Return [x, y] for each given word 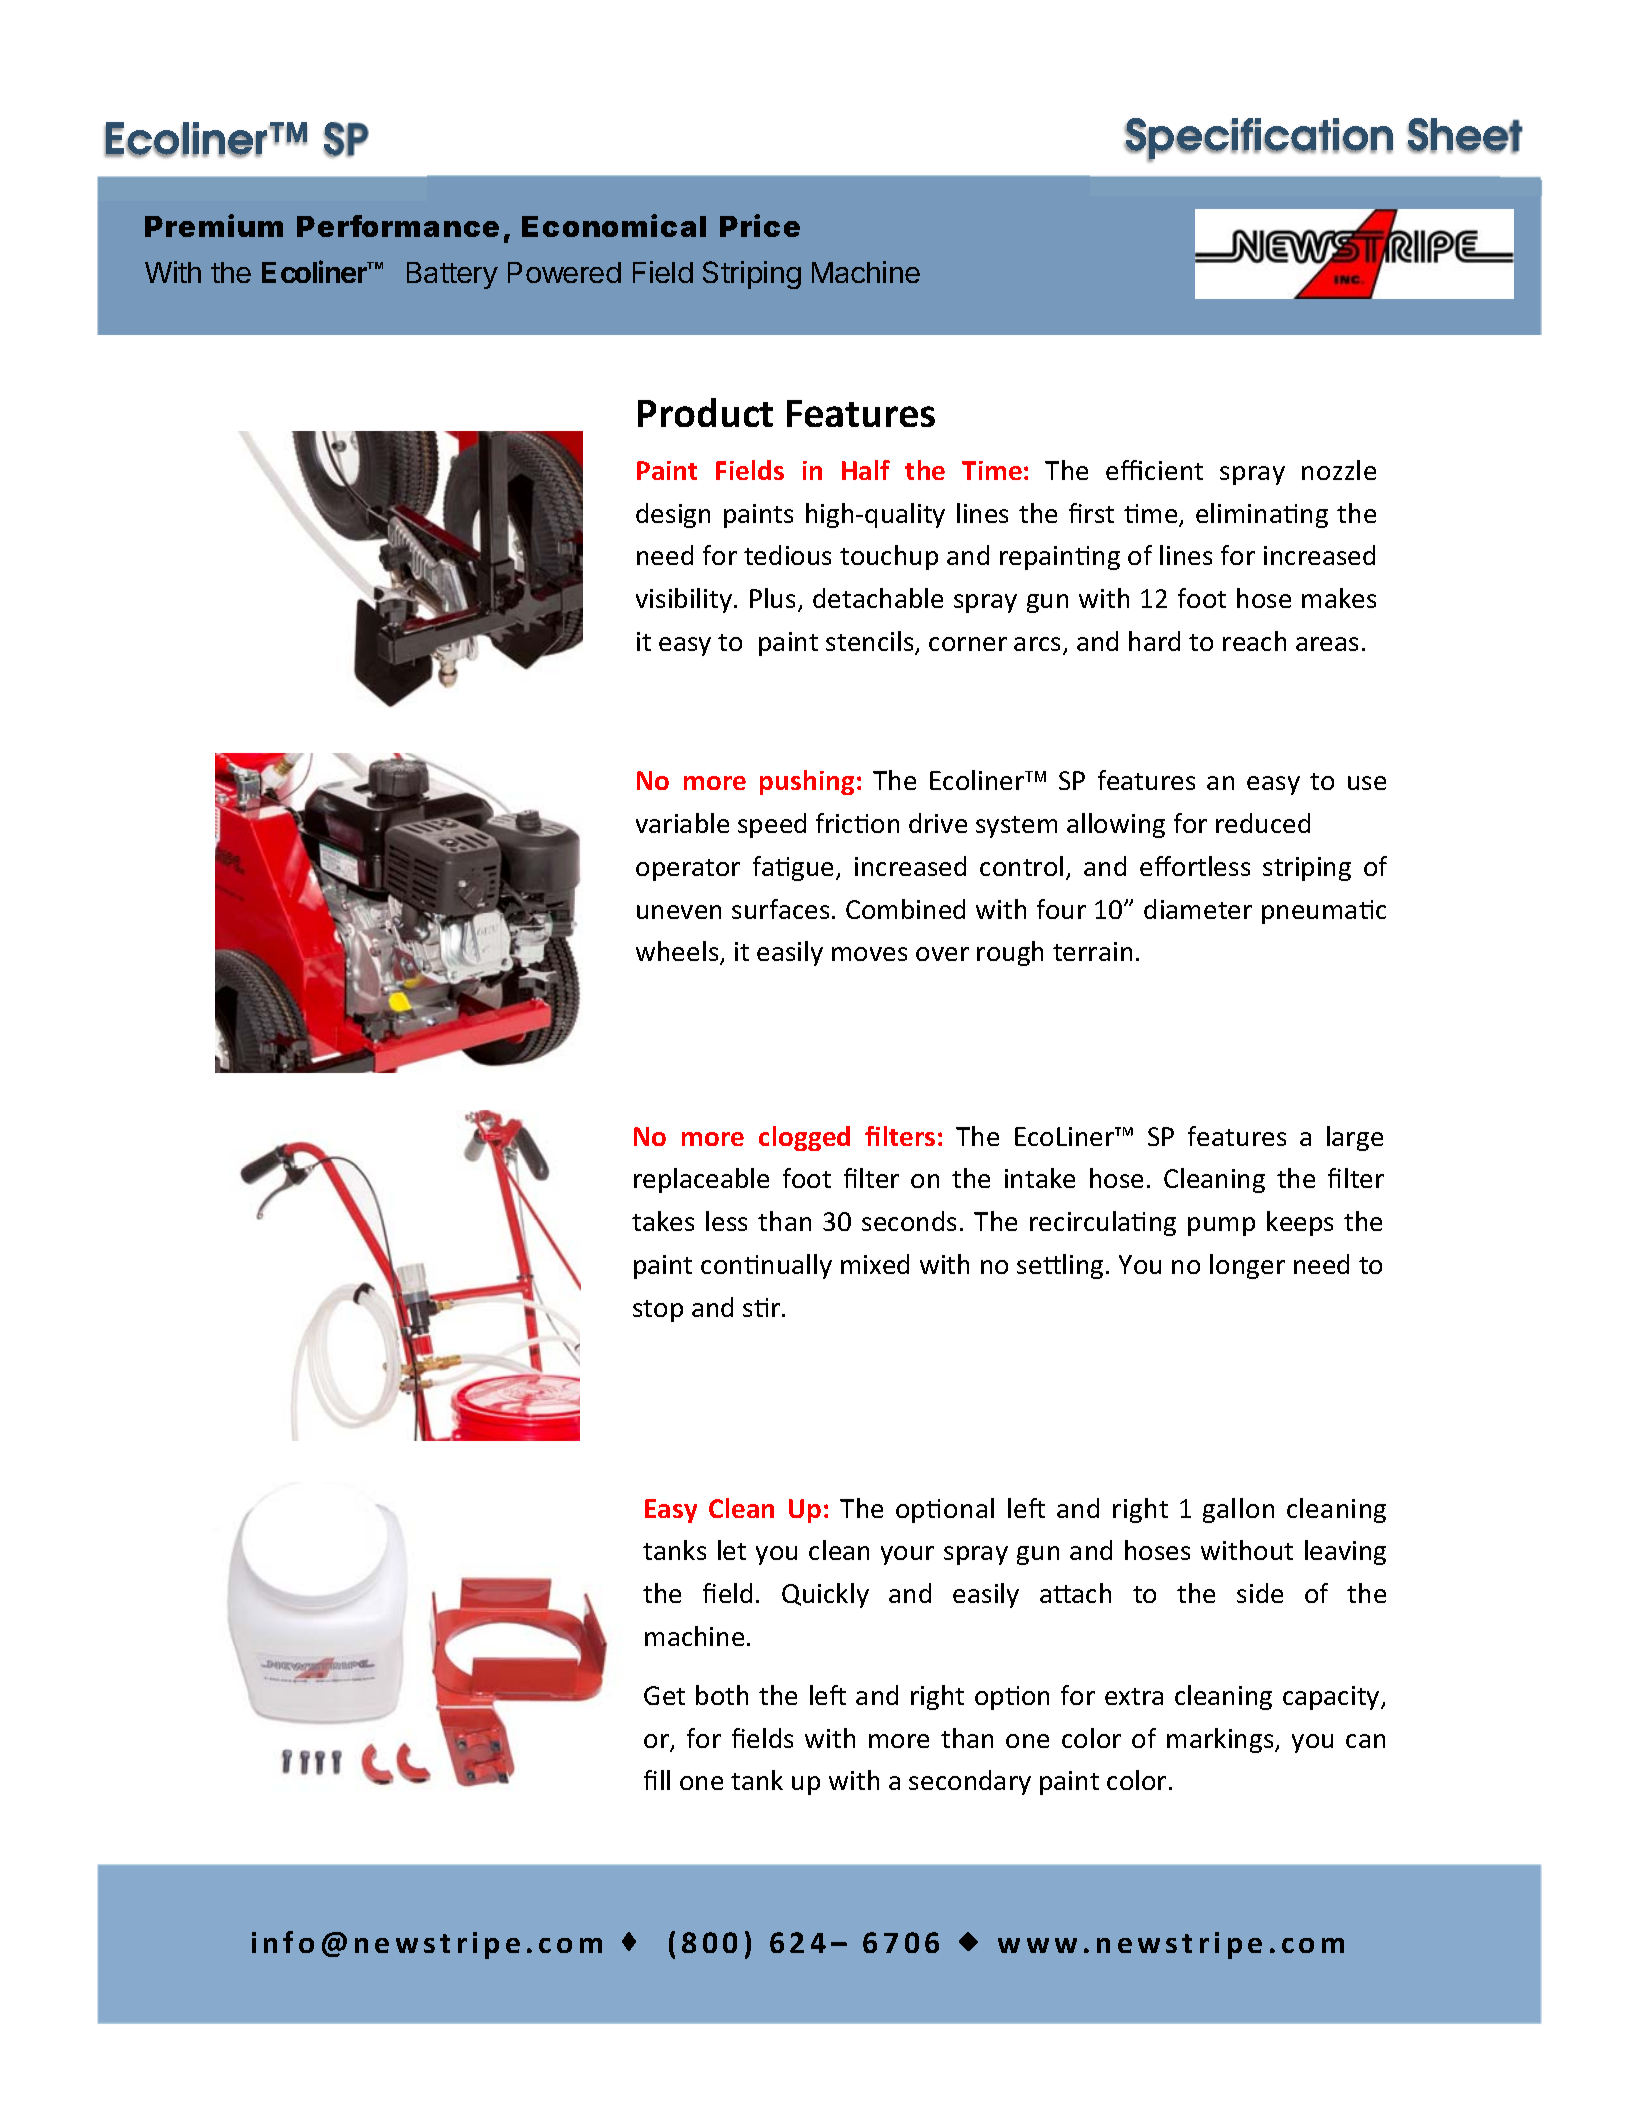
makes [1339, 598]
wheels [678, 953]
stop [658, 1311]
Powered [564, 272]
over [942, 954]
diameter [1198, 909]
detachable [878, 598]
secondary [970, 1782]
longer [1247, 1266]
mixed [875, 1264]
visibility [685, 600]
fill [657, 1780]
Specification [1258, 140]
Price [760, 225]
